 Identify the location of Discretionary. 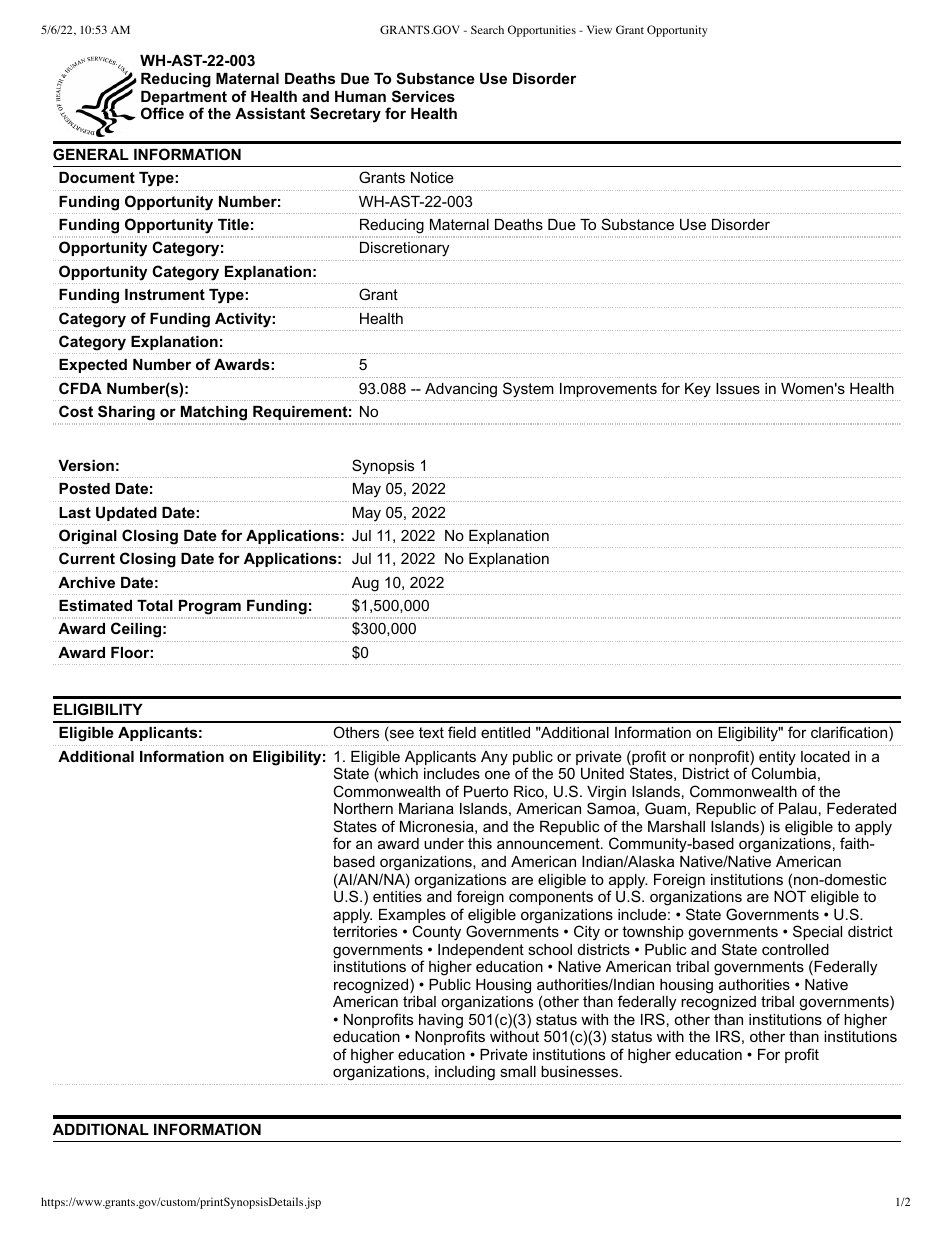
(404, 249).
